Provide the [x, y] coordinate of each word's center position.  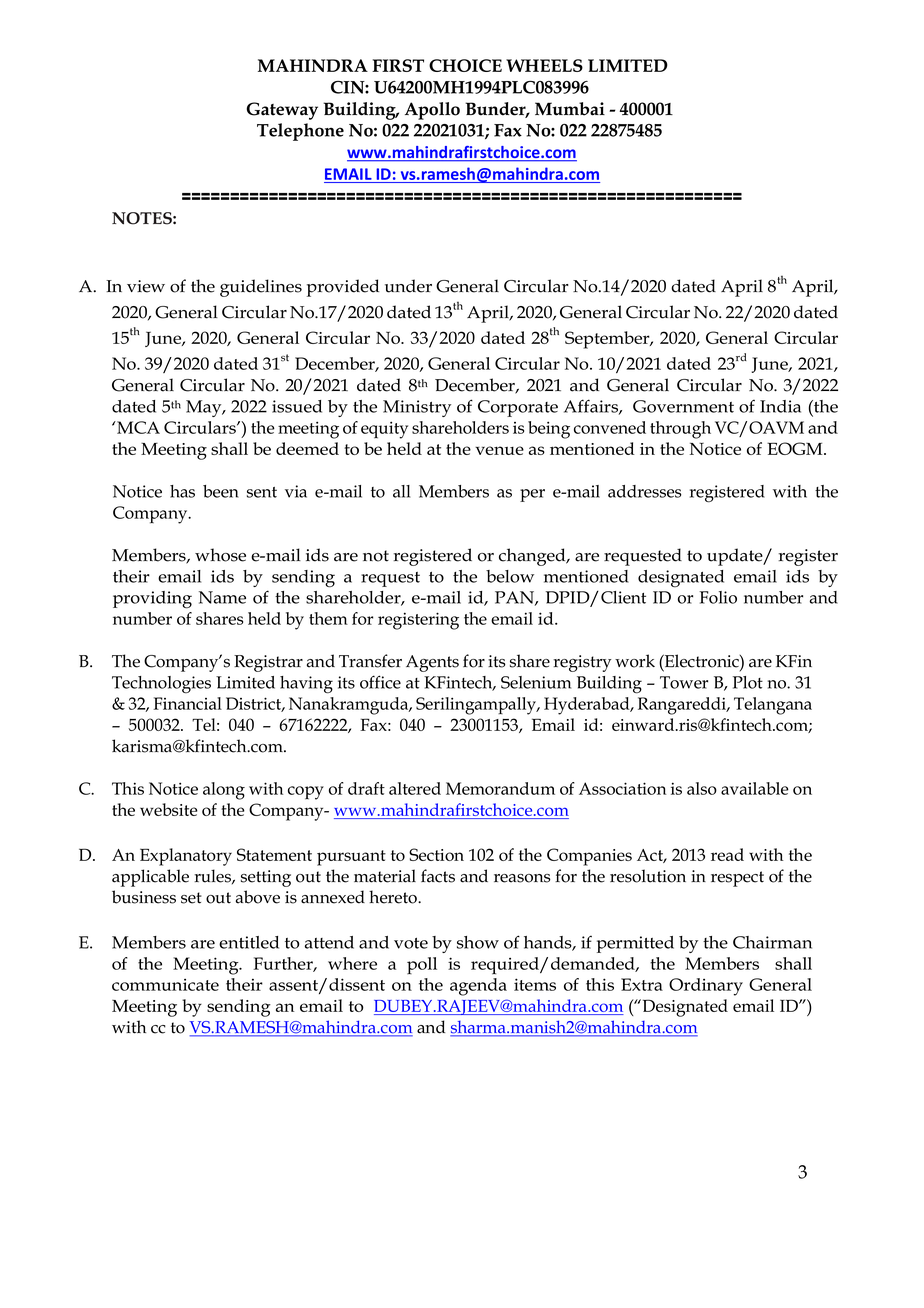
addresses [644, 491]
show [478, 942]
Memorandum [500, 788]
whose [220, 555]
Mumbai [570, 109]
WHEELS [544, 65]
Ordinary [706, 987]
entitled [249, 942]
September [608, 340]
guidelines [261, 288]
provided [343, 288]
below [510, 576]
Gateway [282, 111]
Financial [187, 703]
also [702, 788]
